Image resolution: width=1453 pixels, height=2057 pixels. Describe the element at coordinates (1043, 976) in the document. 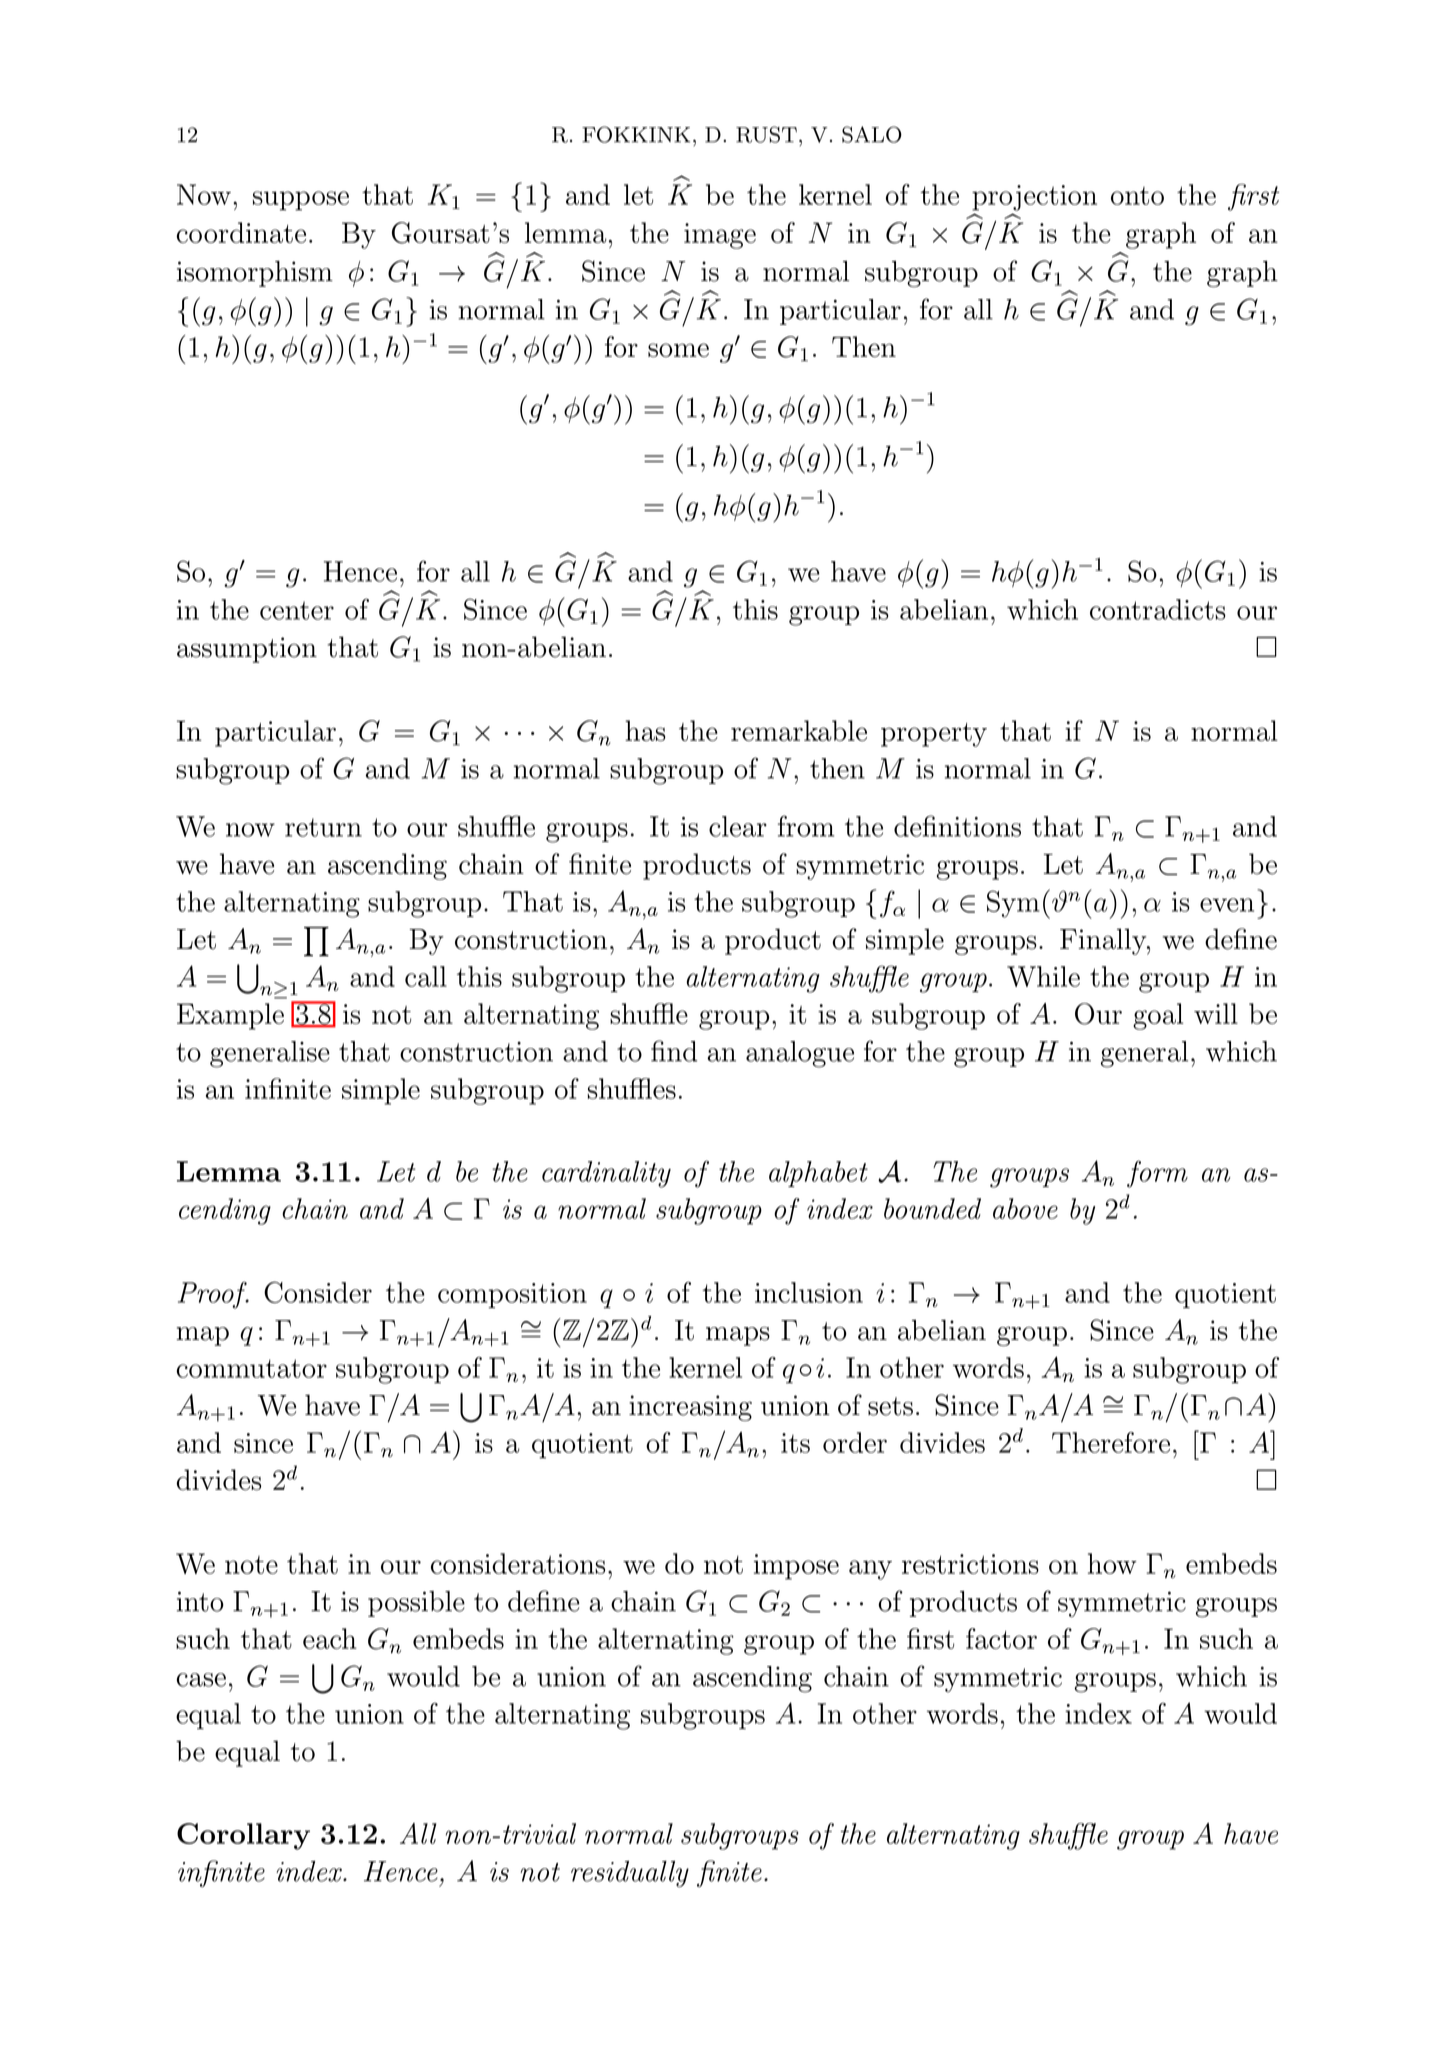

I see `While` at that location.
